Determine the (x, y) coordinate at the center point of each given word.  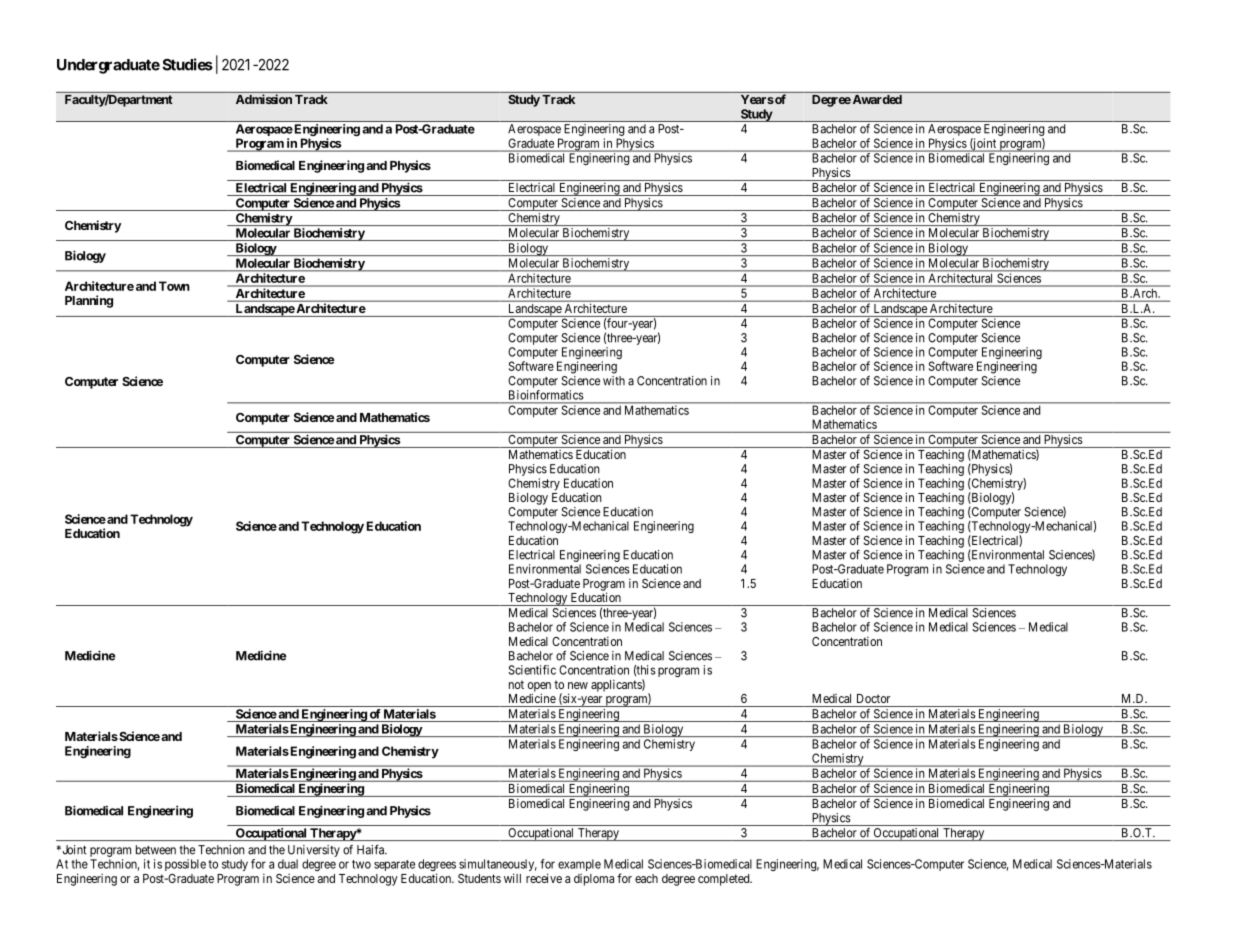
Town (174, 286)
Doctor (873, 698)
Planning (89, 301)
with (614, 381)
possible (185, 865)
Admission (264, 99)
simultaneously (498, 866)
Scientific (532, 670)
